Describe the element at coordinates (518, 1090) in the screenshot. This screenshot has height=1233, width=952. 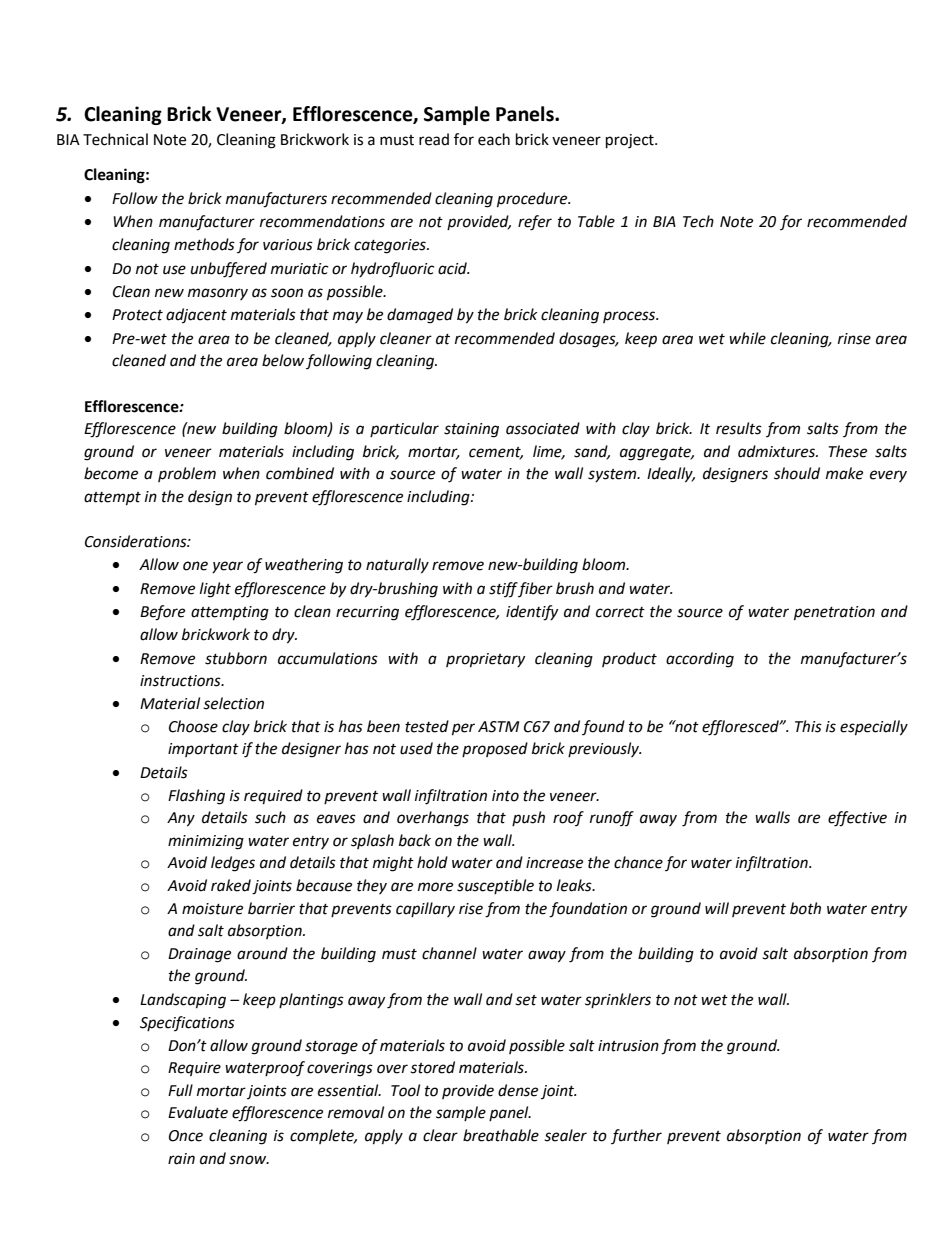
I see `dense` at that location.
